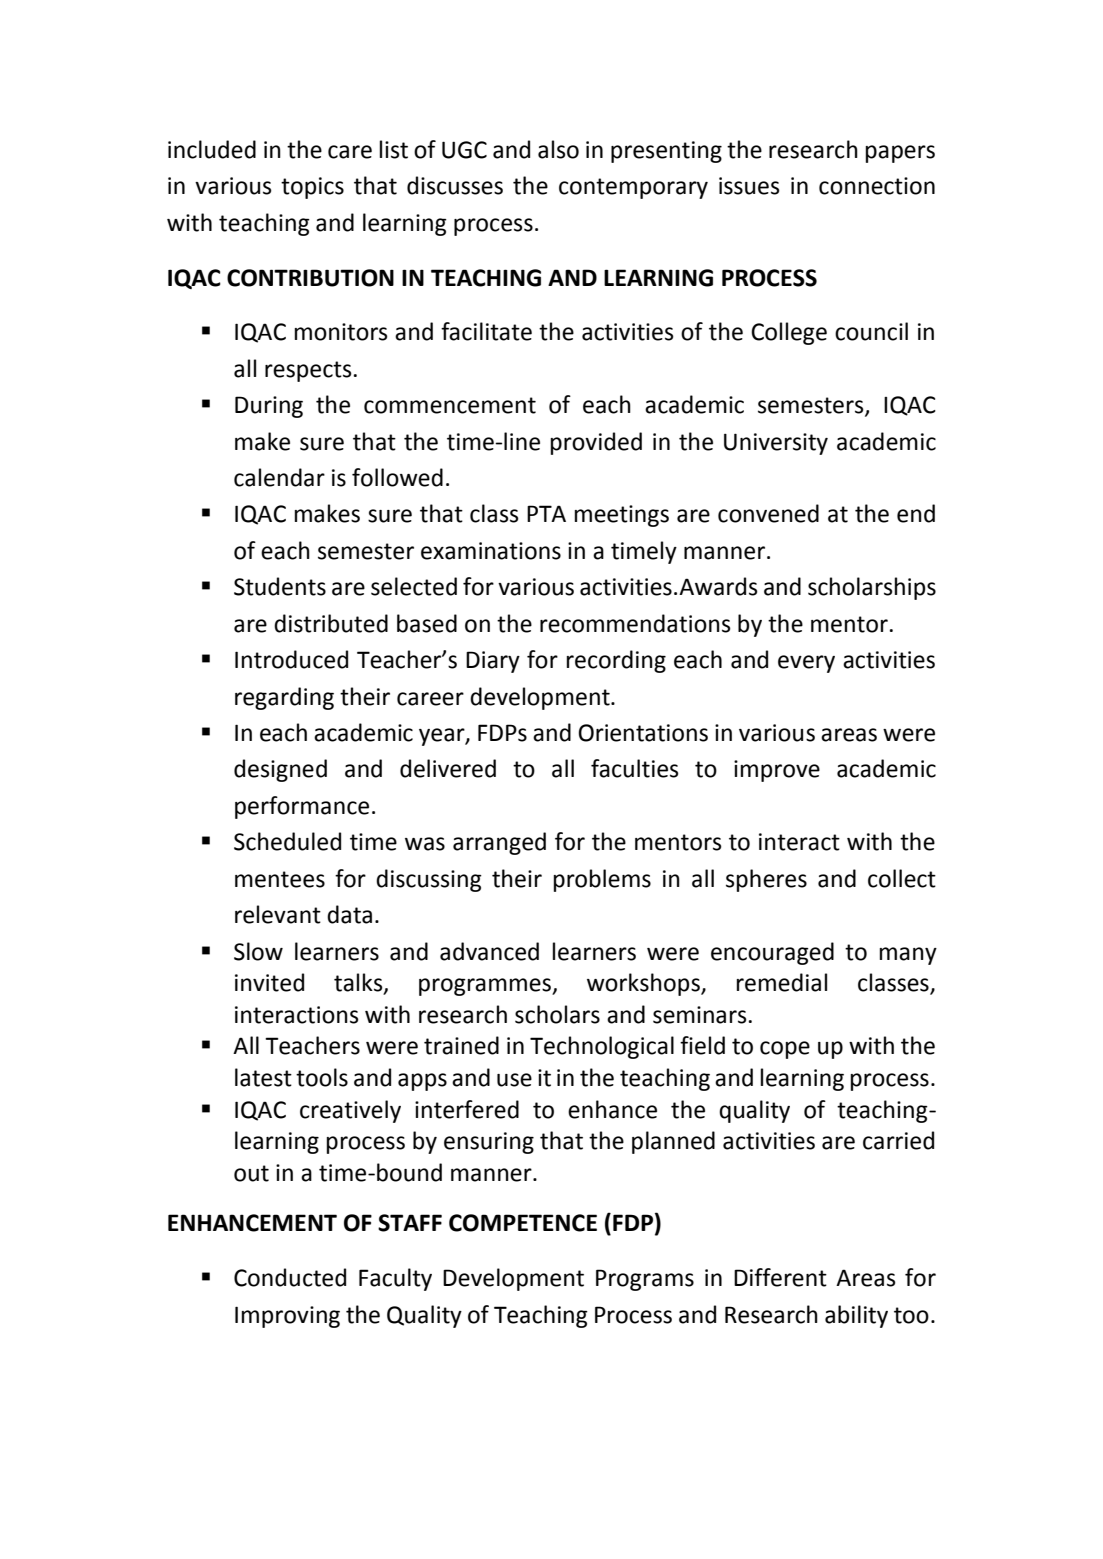  What do you see at coordinates (284, 698) in the screenshot?
I see `regarding` at bounding box center [284, 698].
